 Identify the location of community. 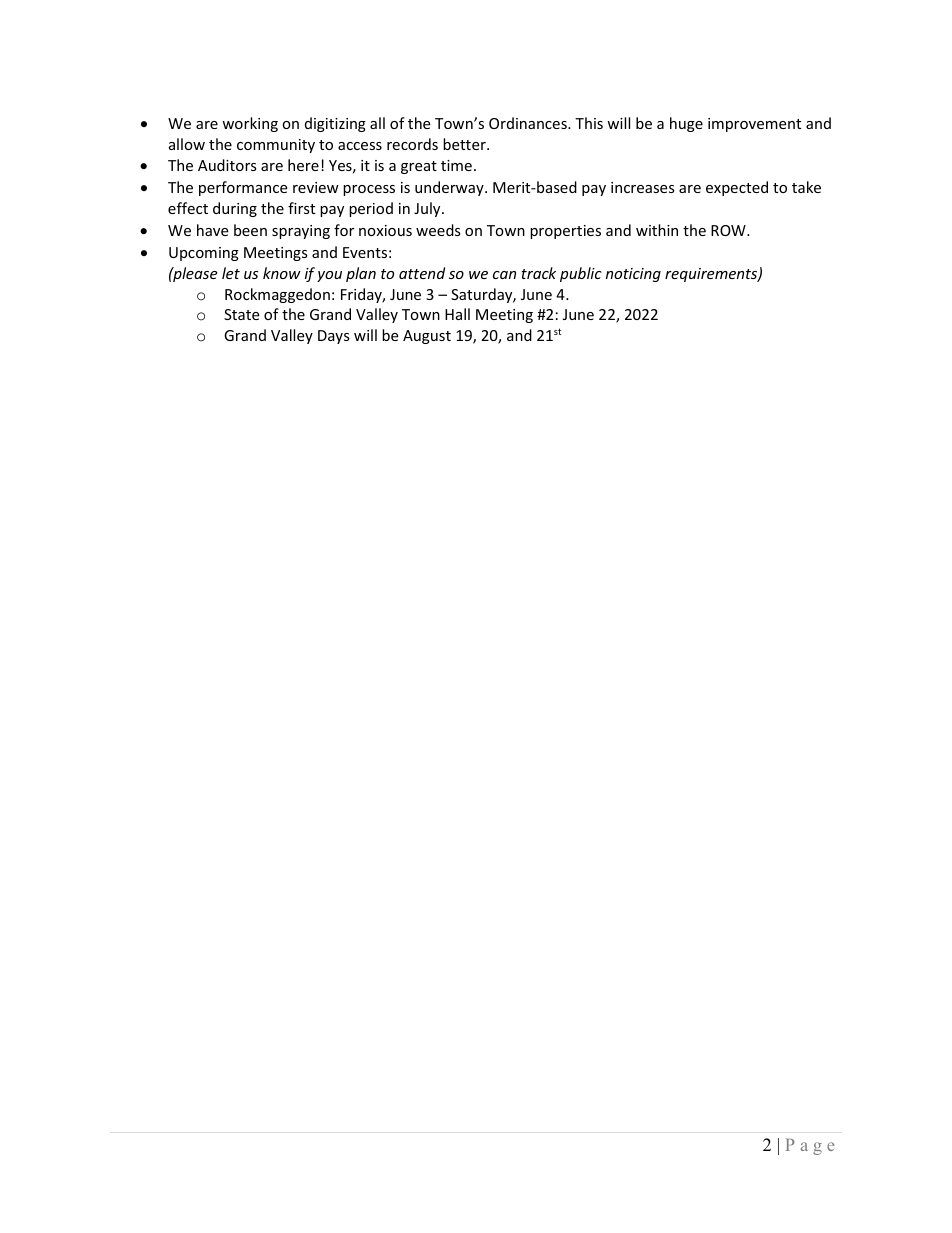
(276, 146).
